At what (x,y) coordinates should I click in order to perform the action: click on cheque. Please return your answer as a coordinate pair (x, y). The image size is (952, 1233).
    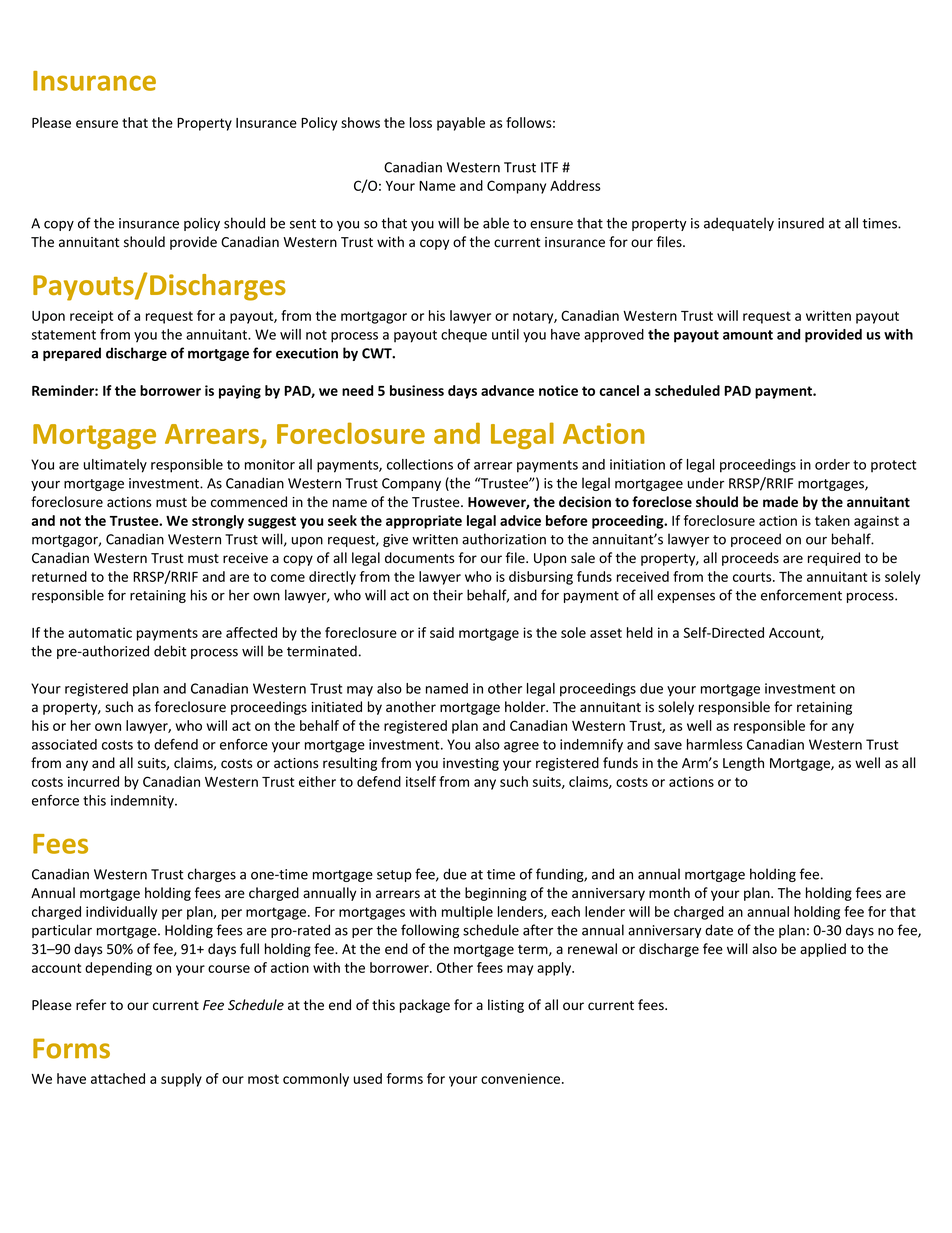
    Looking at the image, I should click on (464, 336).
